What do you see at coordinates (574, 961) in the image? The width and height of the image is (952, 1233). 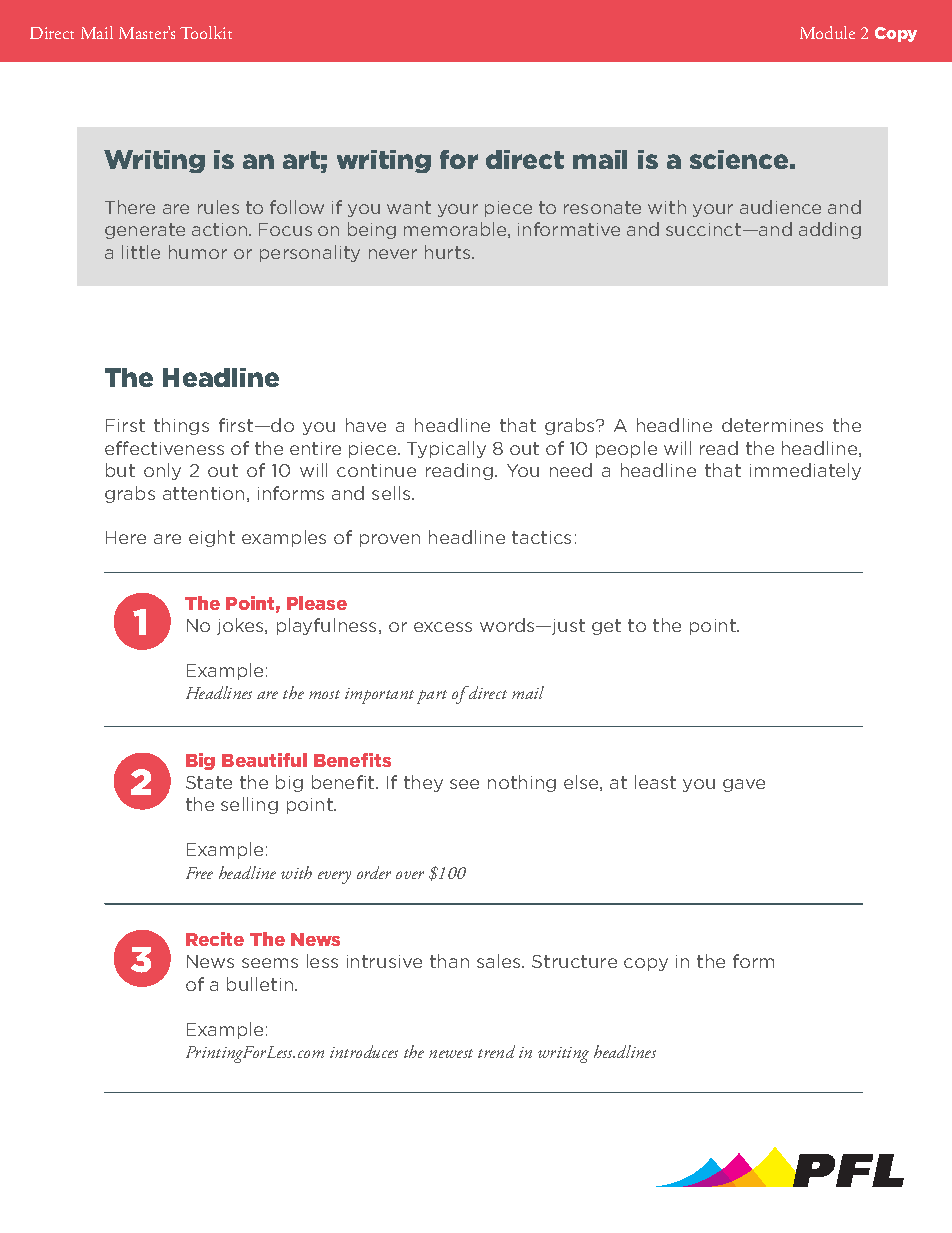 I see `Structure` at bounding box center [574, 961].
